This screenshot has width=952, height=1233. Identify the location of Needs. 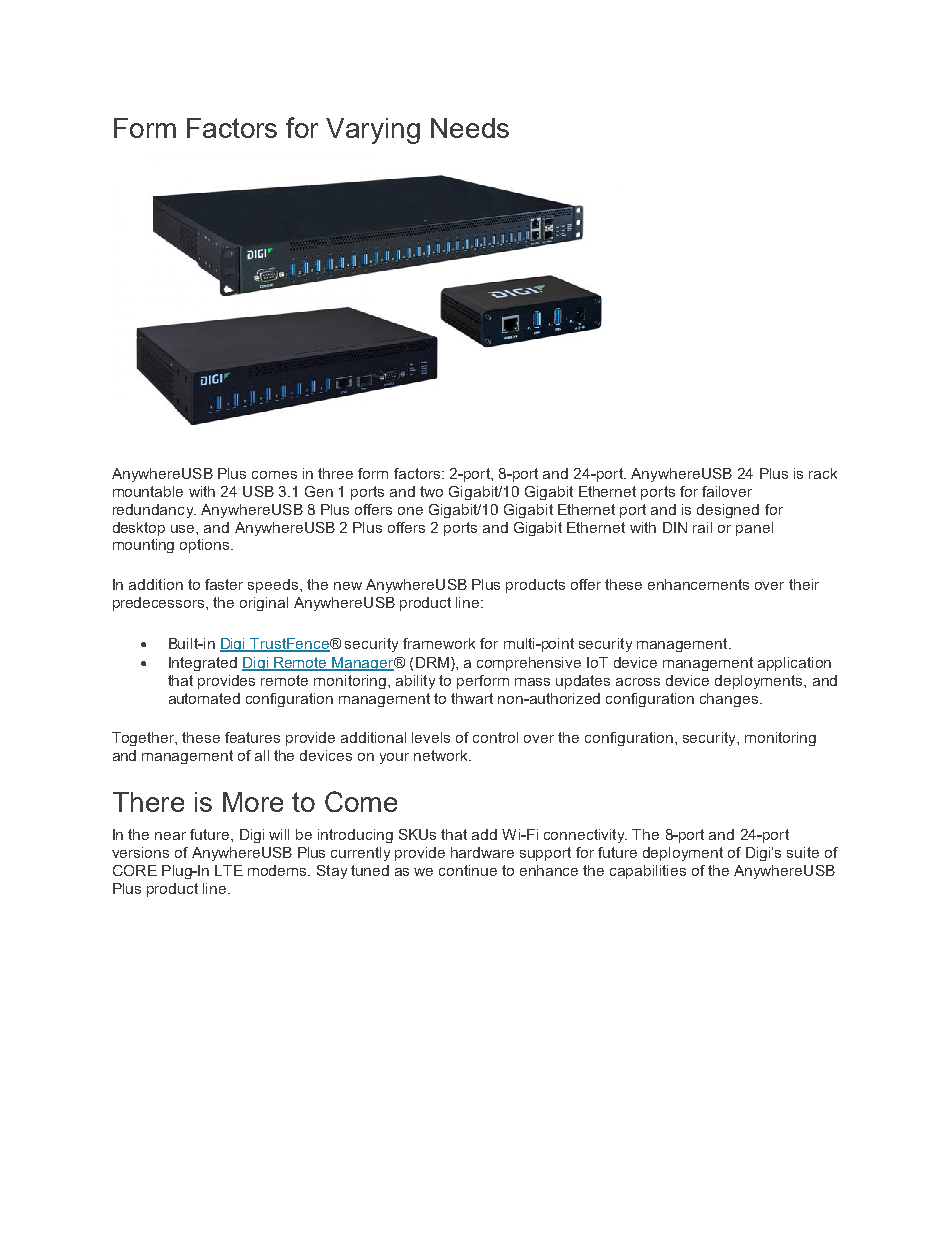
(470, 128).
